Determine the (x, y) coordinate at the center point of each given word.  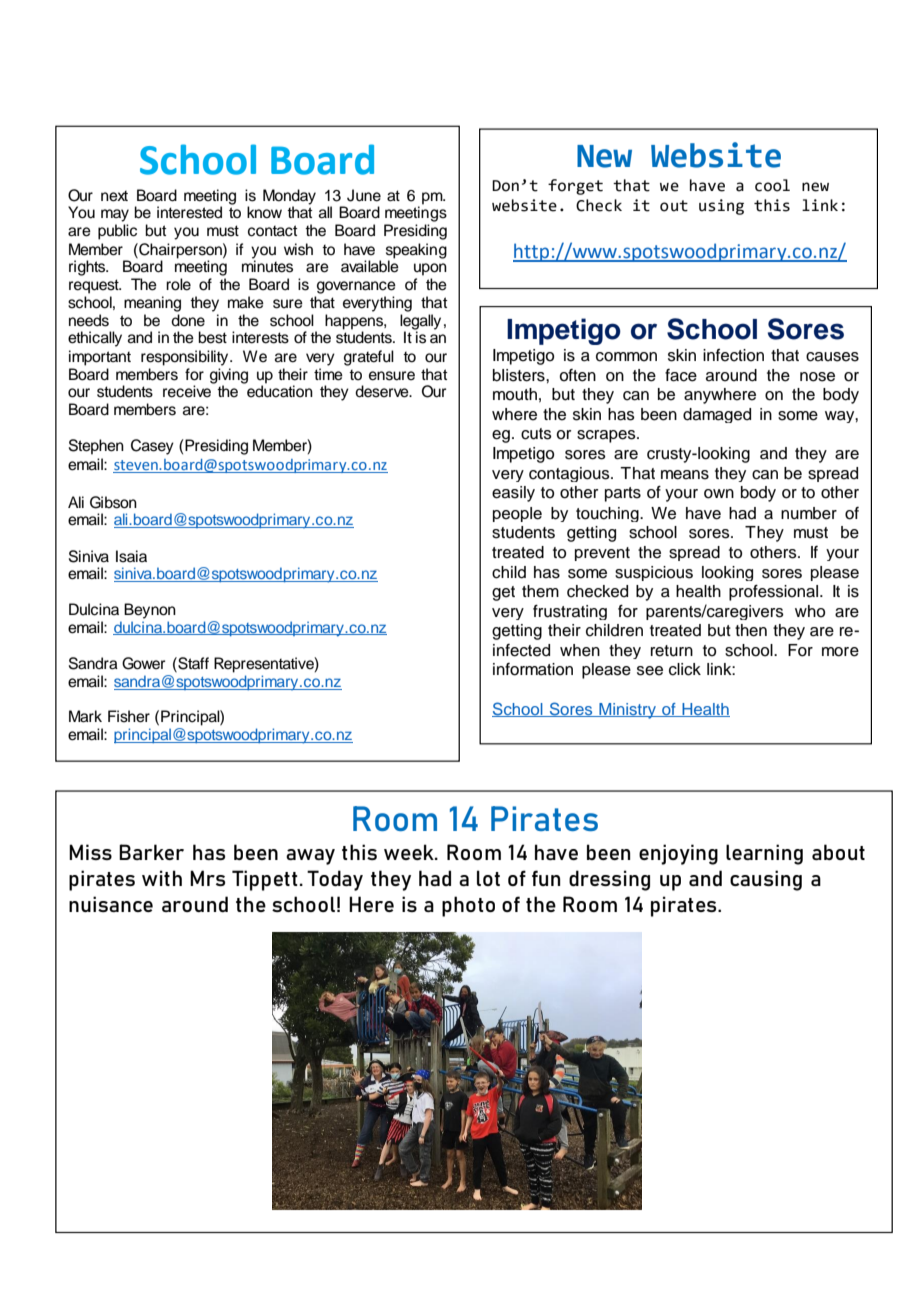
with (162, 878)
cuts (536, 434)
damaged (717, 415)
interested (189, 212)
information (533, 669)
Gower (143, 663)
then (751, 630)
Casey (152, 447)
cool (772, 185)
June (364, 195)
